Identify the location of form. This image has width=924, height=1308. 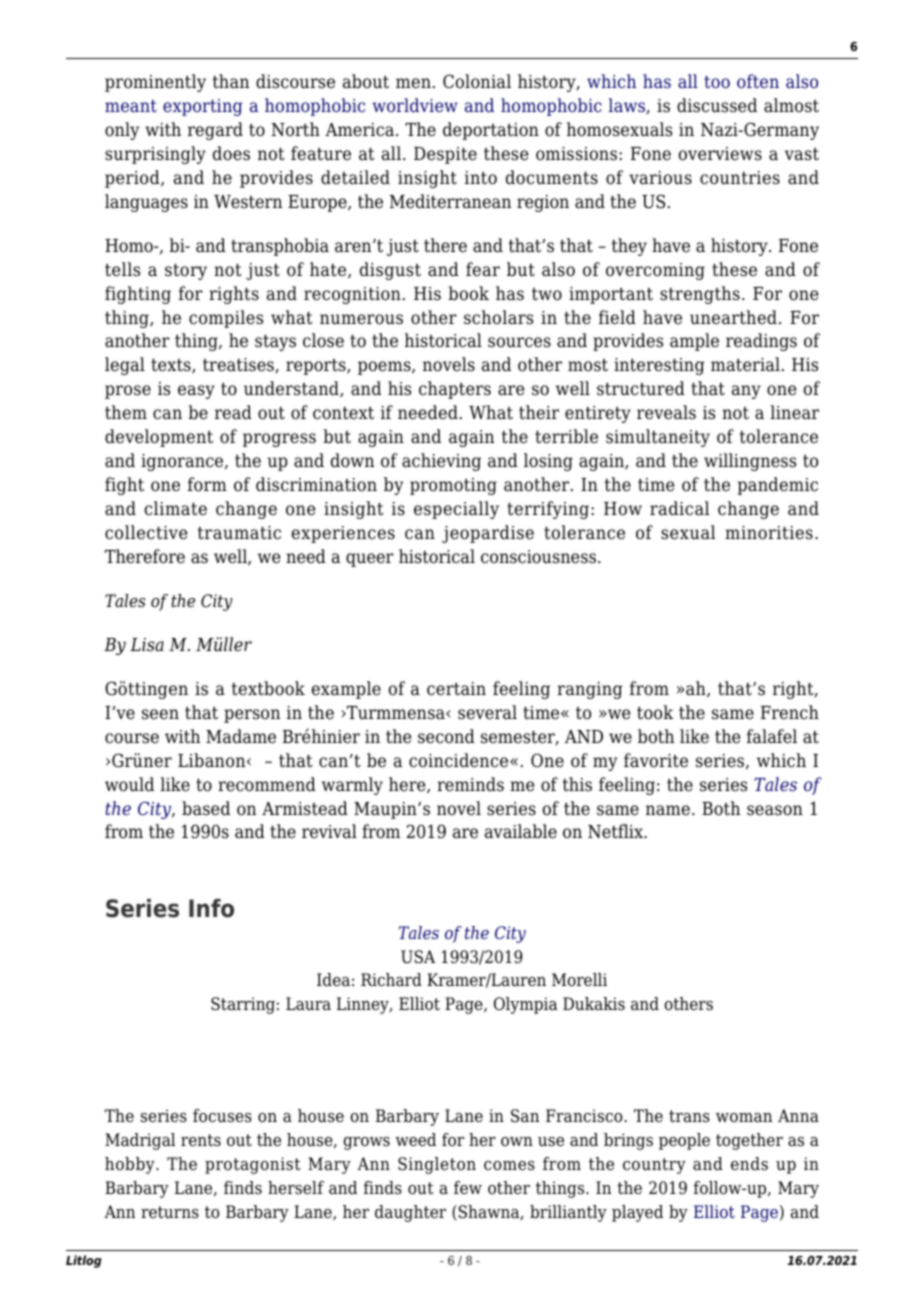
(207, 484).
